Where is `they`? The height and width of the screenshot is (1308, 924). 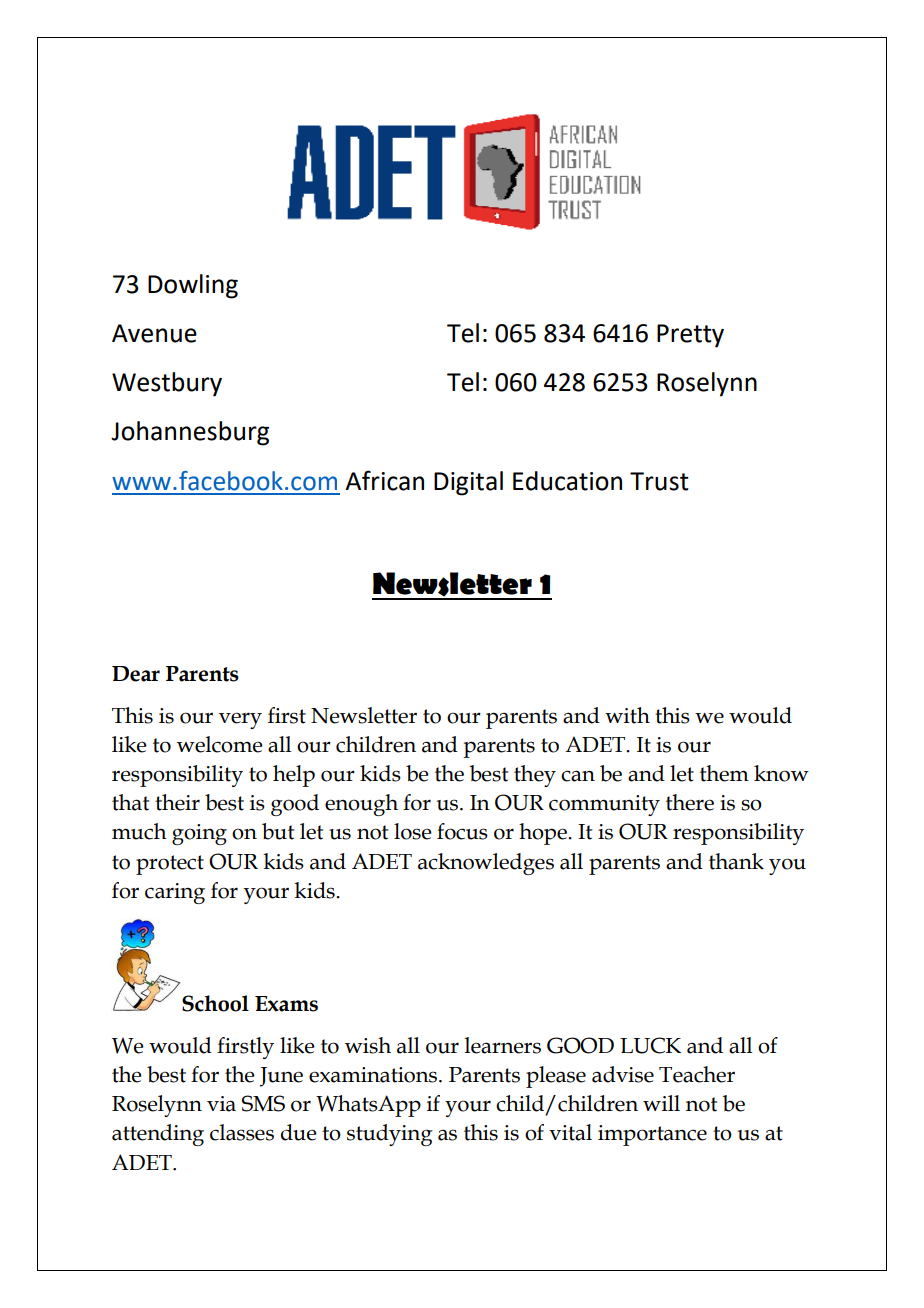
they is located at coordinates (535, 776).
